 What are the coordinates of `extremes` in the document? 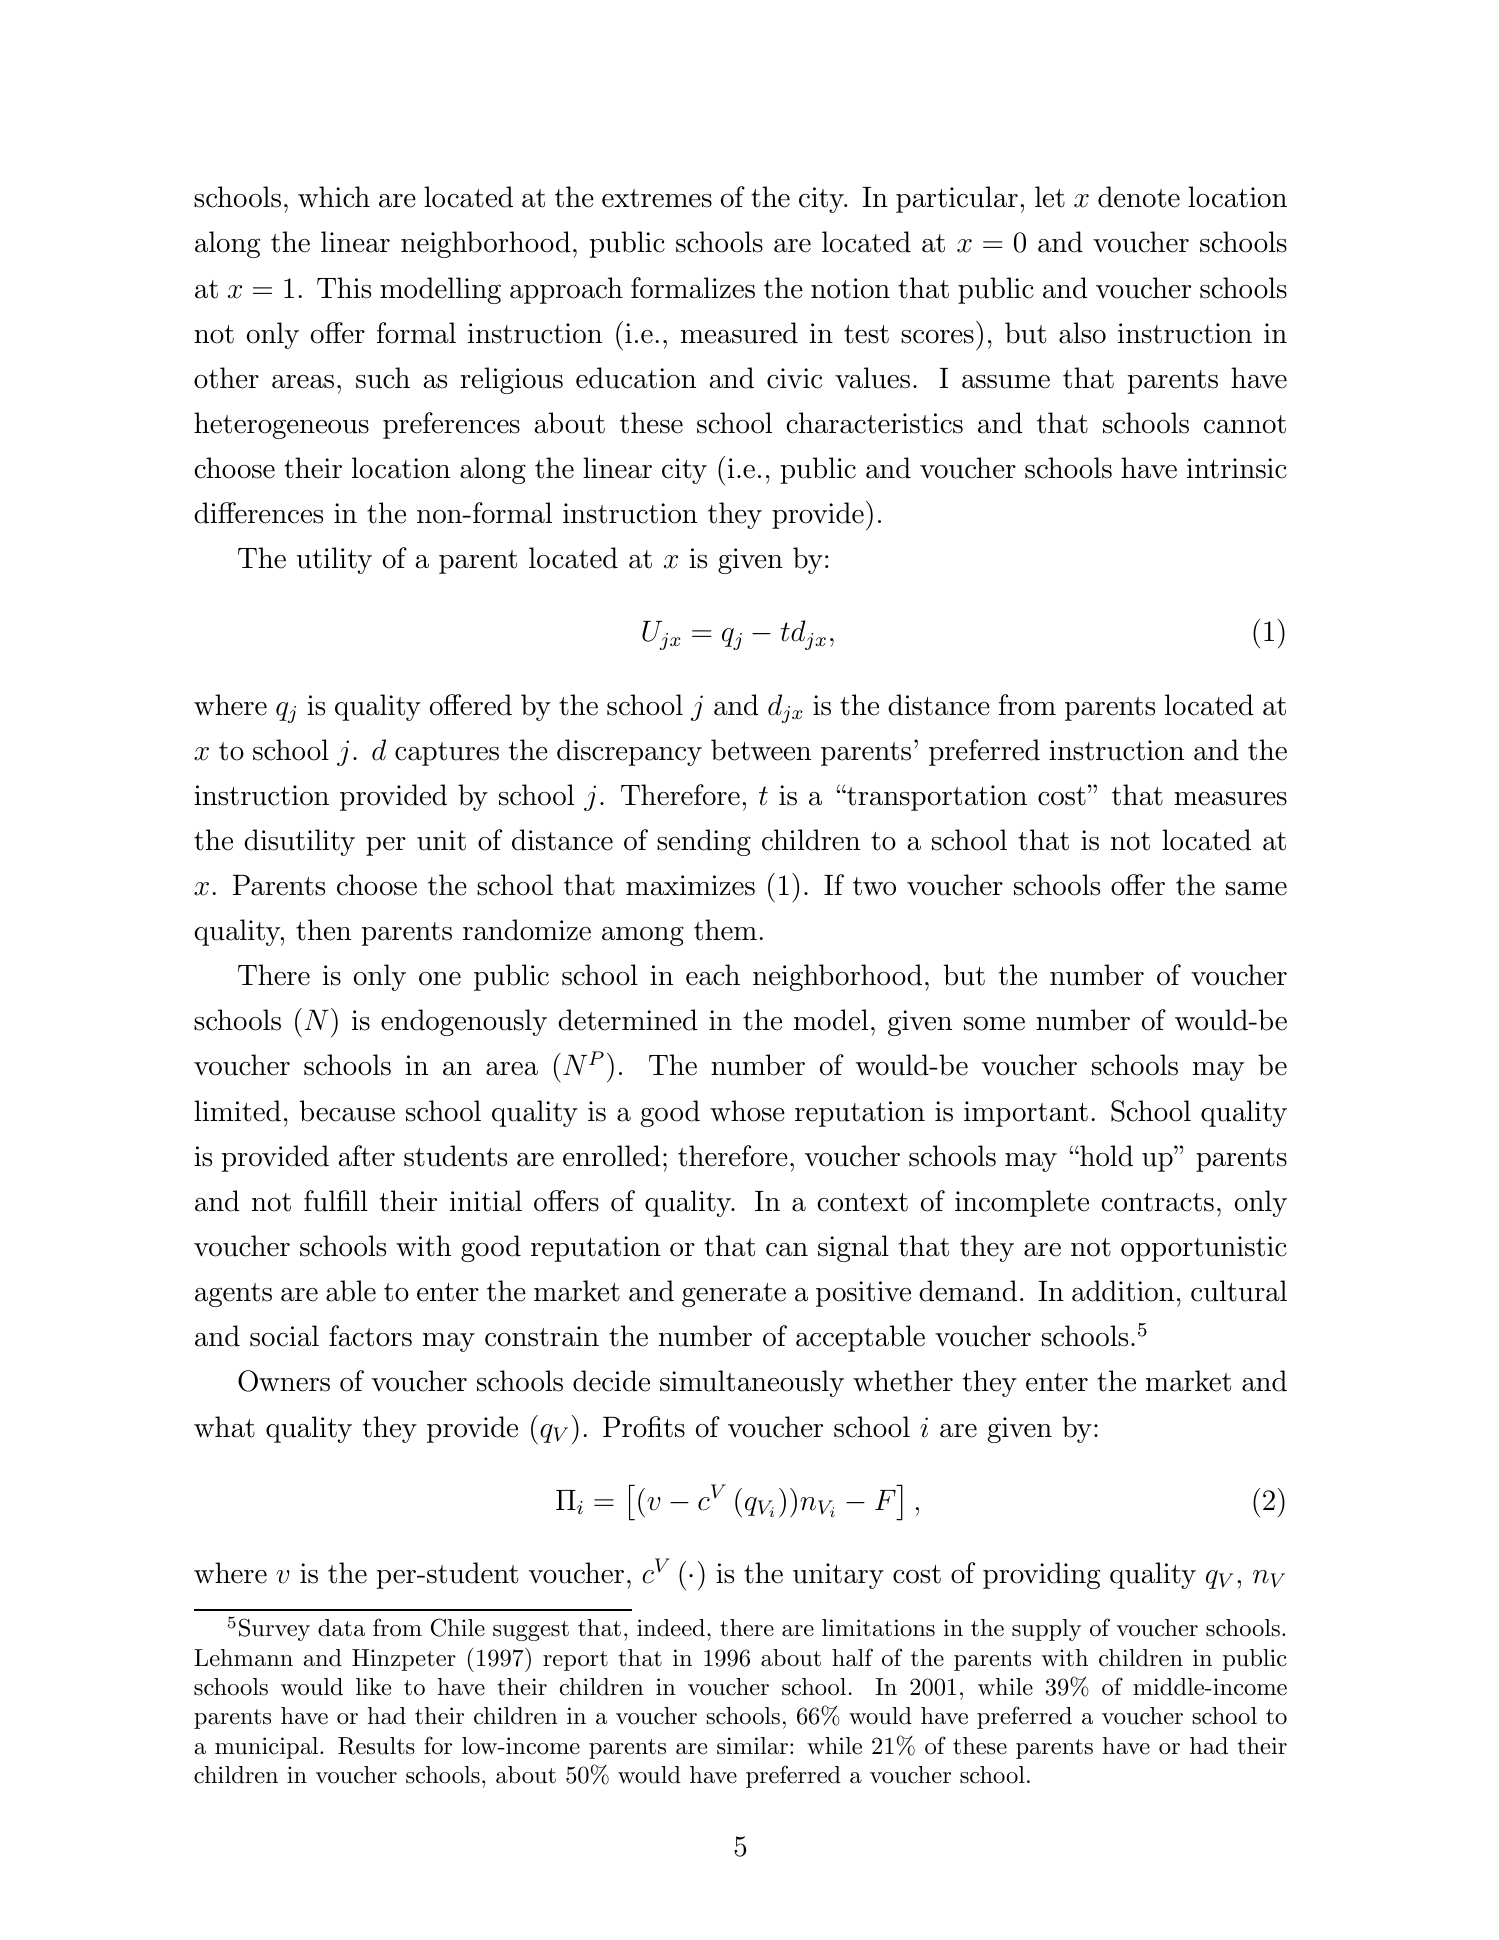 It's located at (657, 198).
